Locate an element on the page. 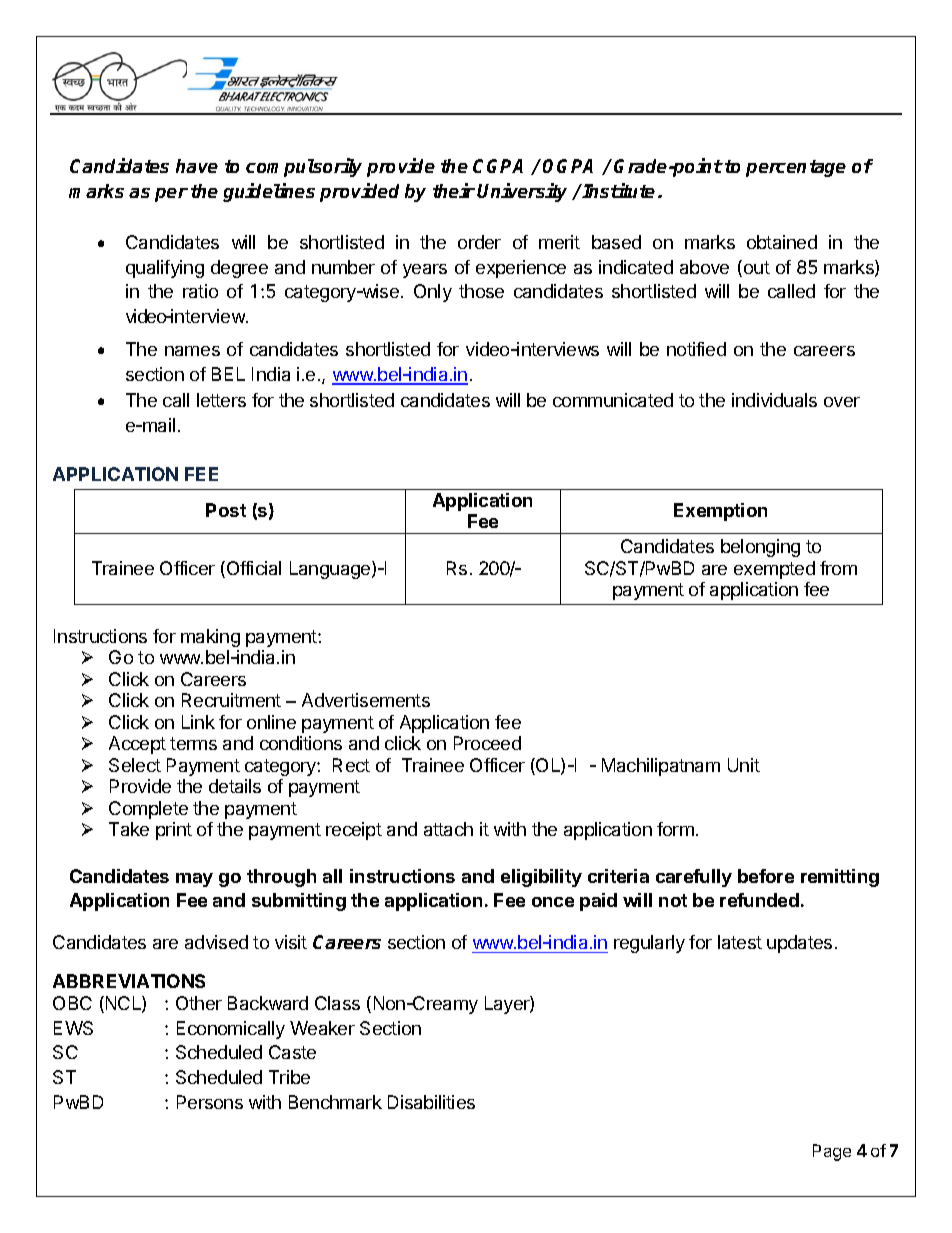 Image resolution: width=952 pixels, height=1233 pixels. Page is located at coordinates (832, 1152).
